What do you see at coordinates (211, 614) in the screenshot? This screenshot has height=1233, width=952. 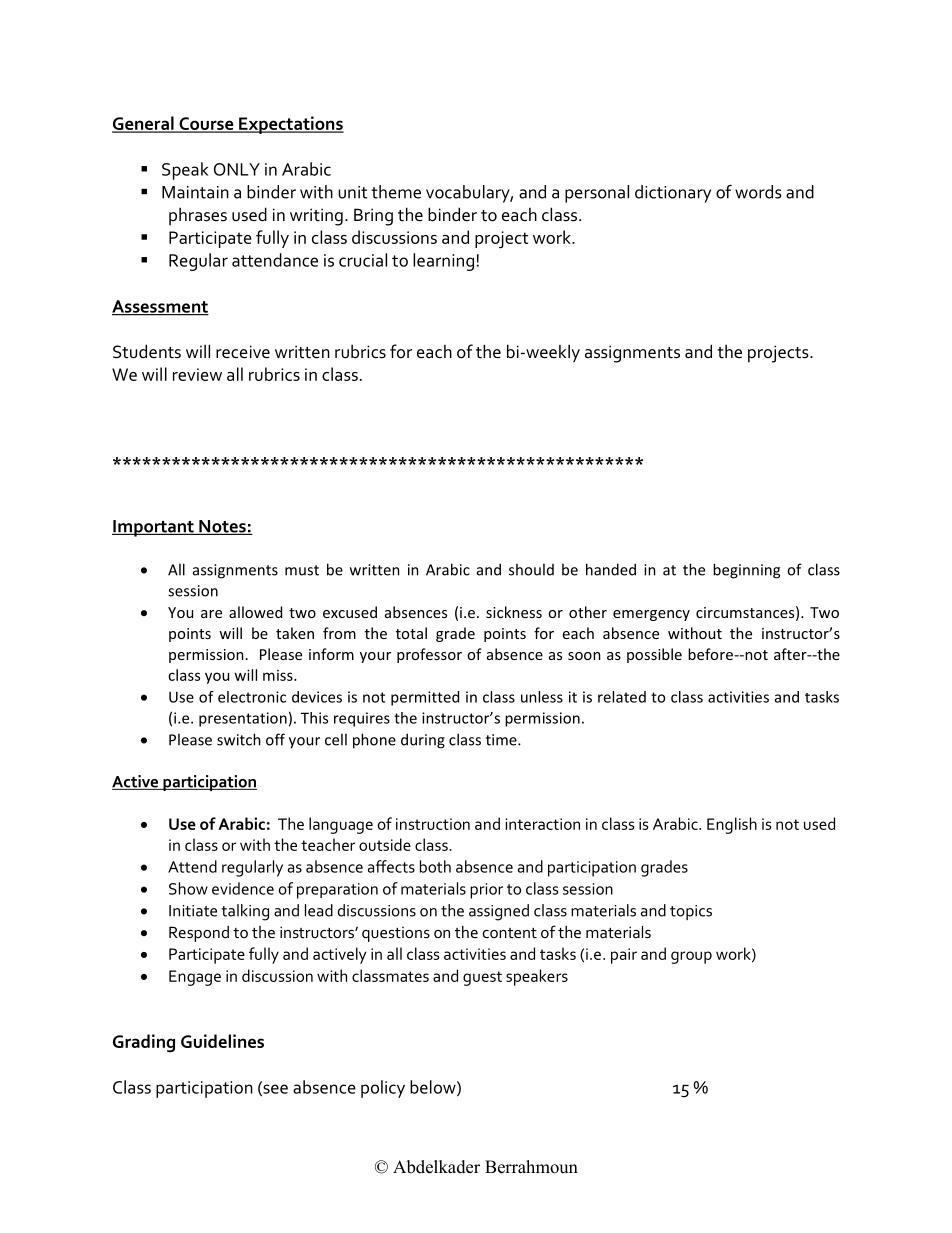 I see `are` at bounding box center [211, 614].
